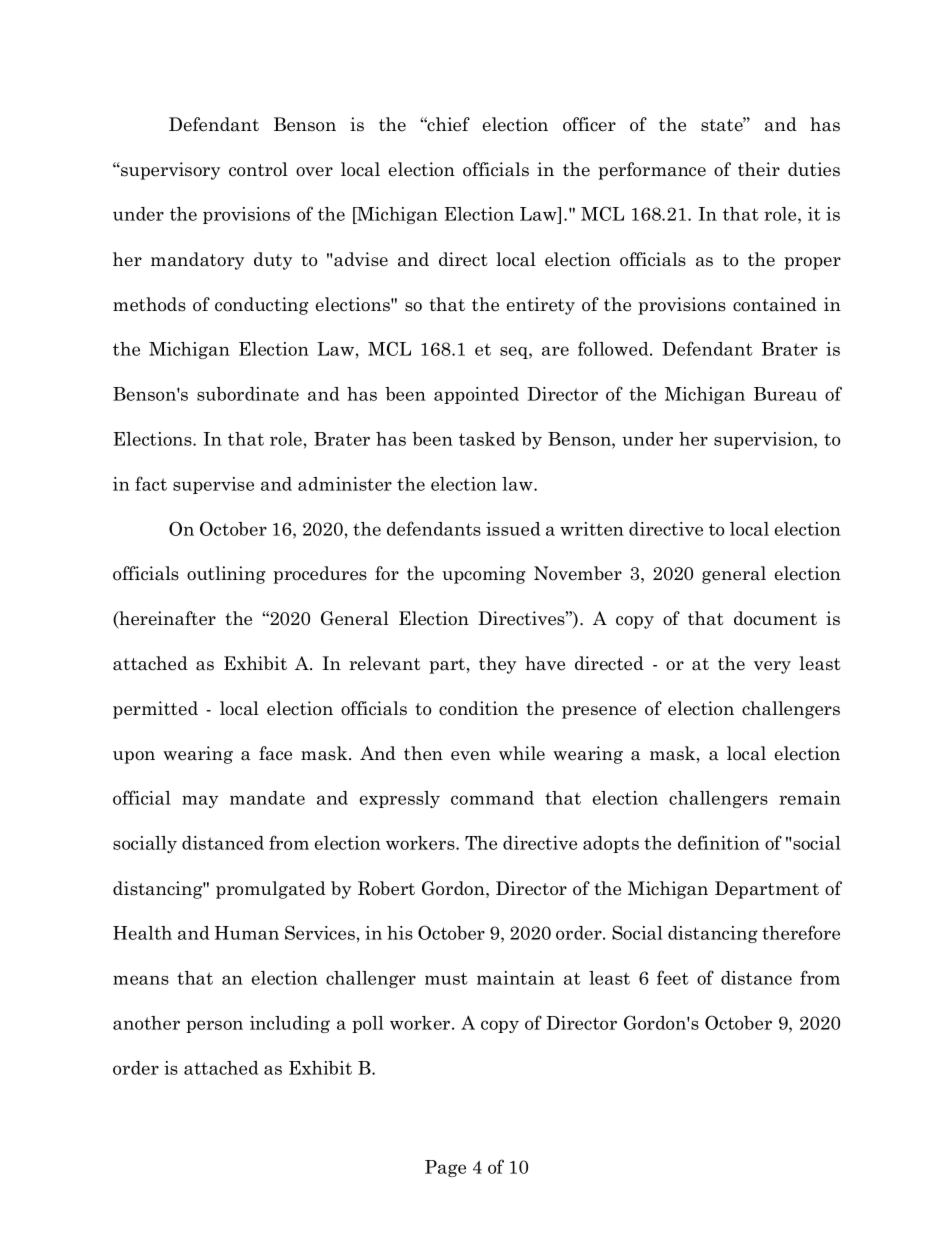  What do you see at coordinates (226, 575) in the page?
I see `outlining` at bounding box center [226, 575].
